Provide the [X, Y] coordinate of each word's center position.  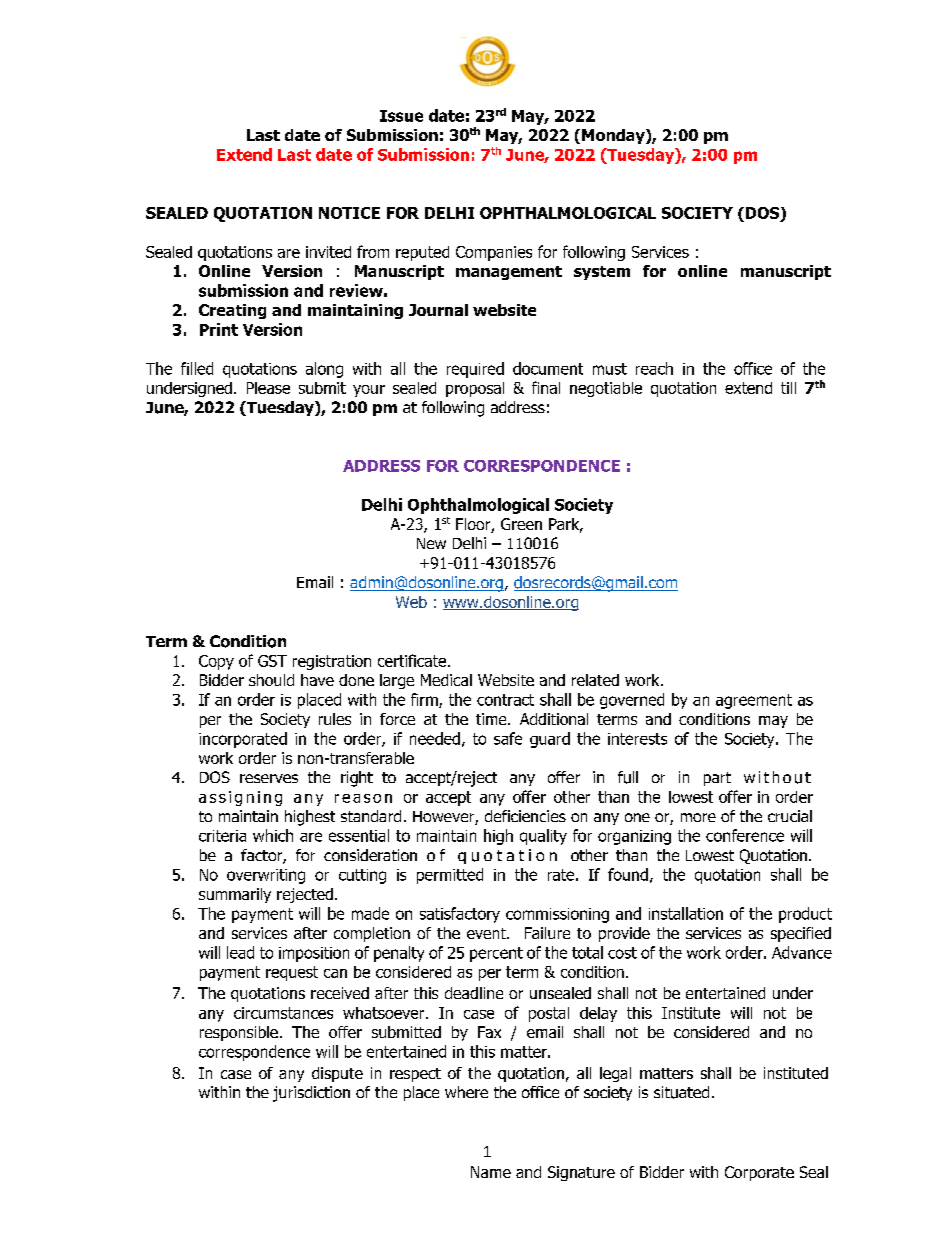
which [273, 835]
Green [521, 524]
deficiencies [525, 816]
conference [745, 835]
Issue [401, 116]
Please [268, 388]
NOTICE [349, 213]
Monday [614, 136]
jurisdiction [311, 1094]
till [788, 388]
